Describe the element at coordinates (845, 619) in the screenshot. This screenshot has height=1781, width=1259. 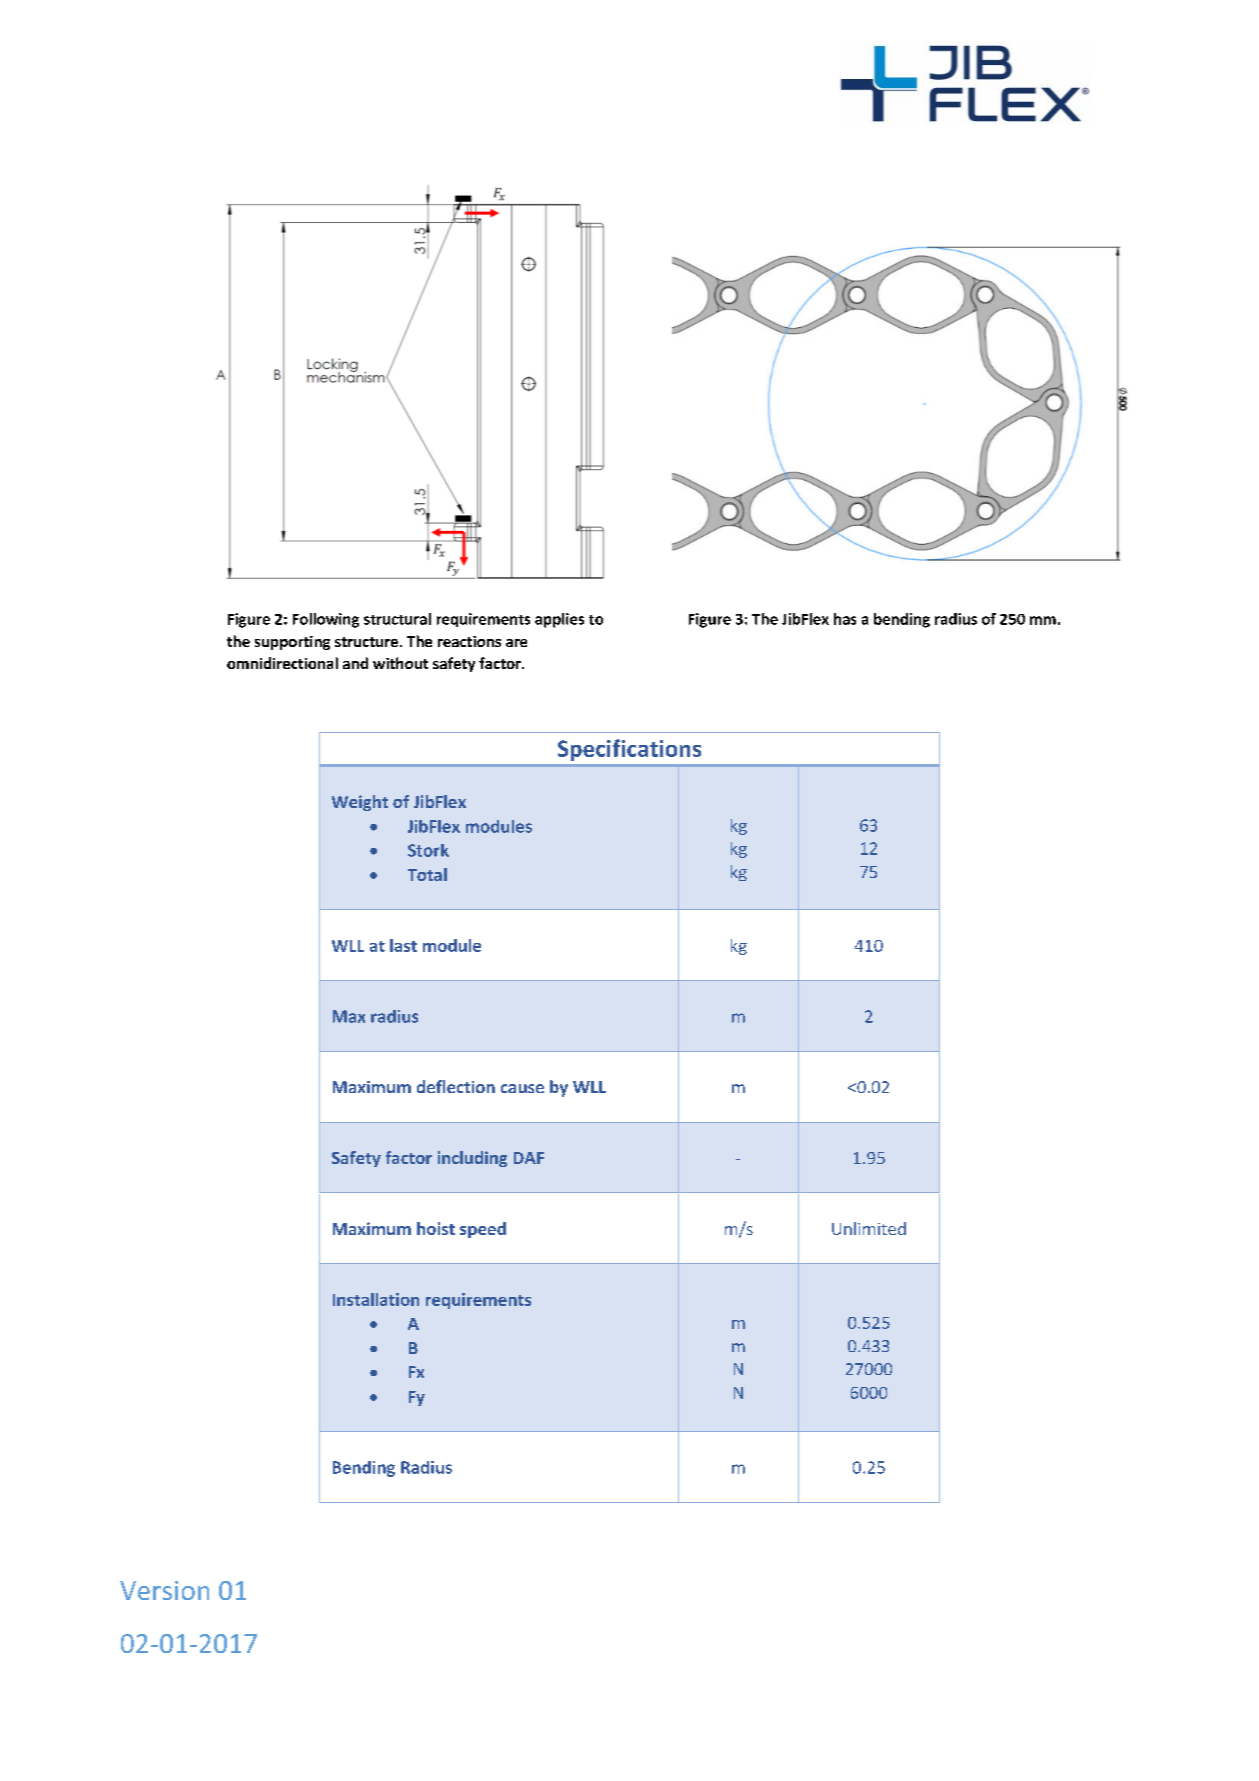
I see `has` at that location.
